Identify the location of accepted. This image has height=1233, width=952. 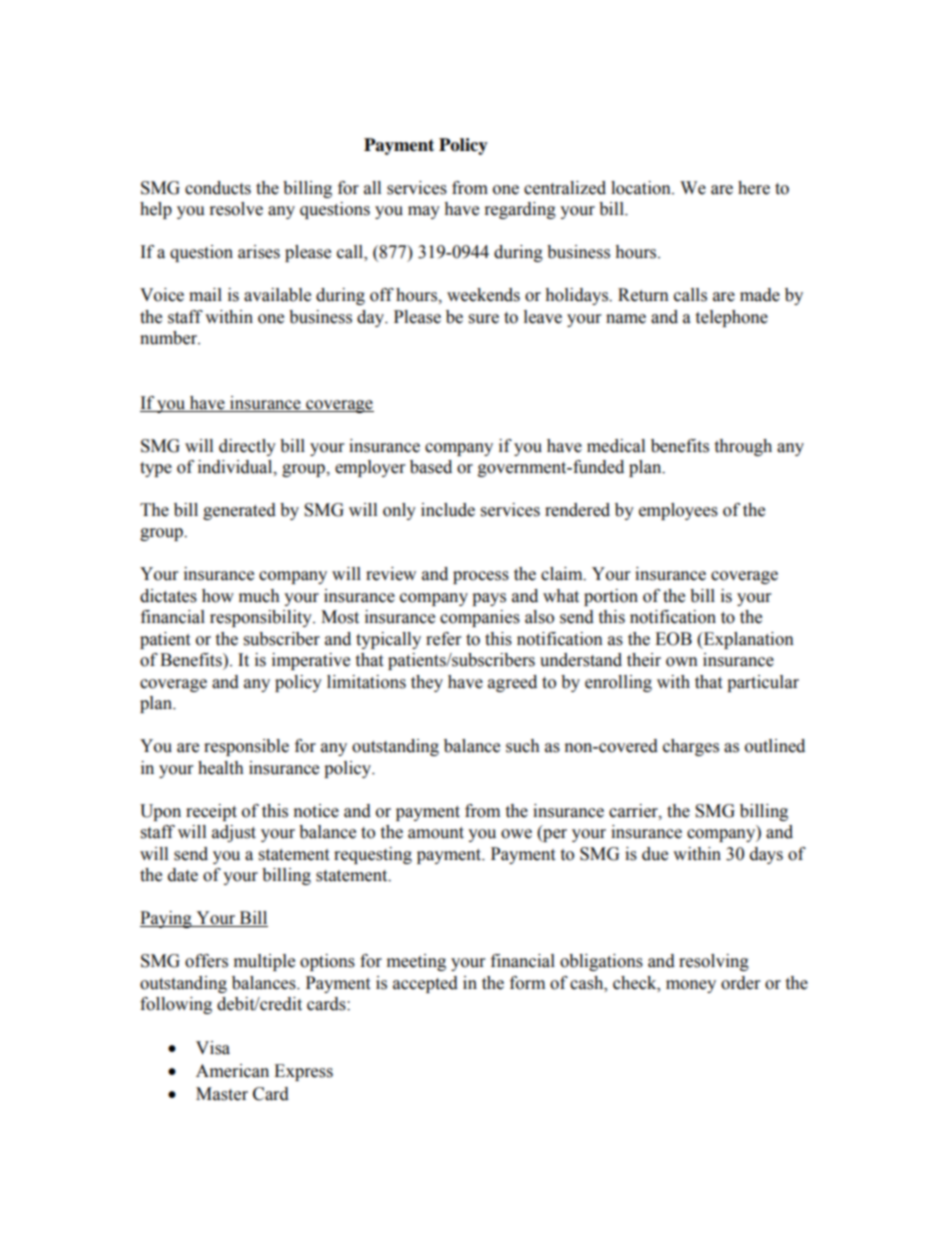
(425, 984).
